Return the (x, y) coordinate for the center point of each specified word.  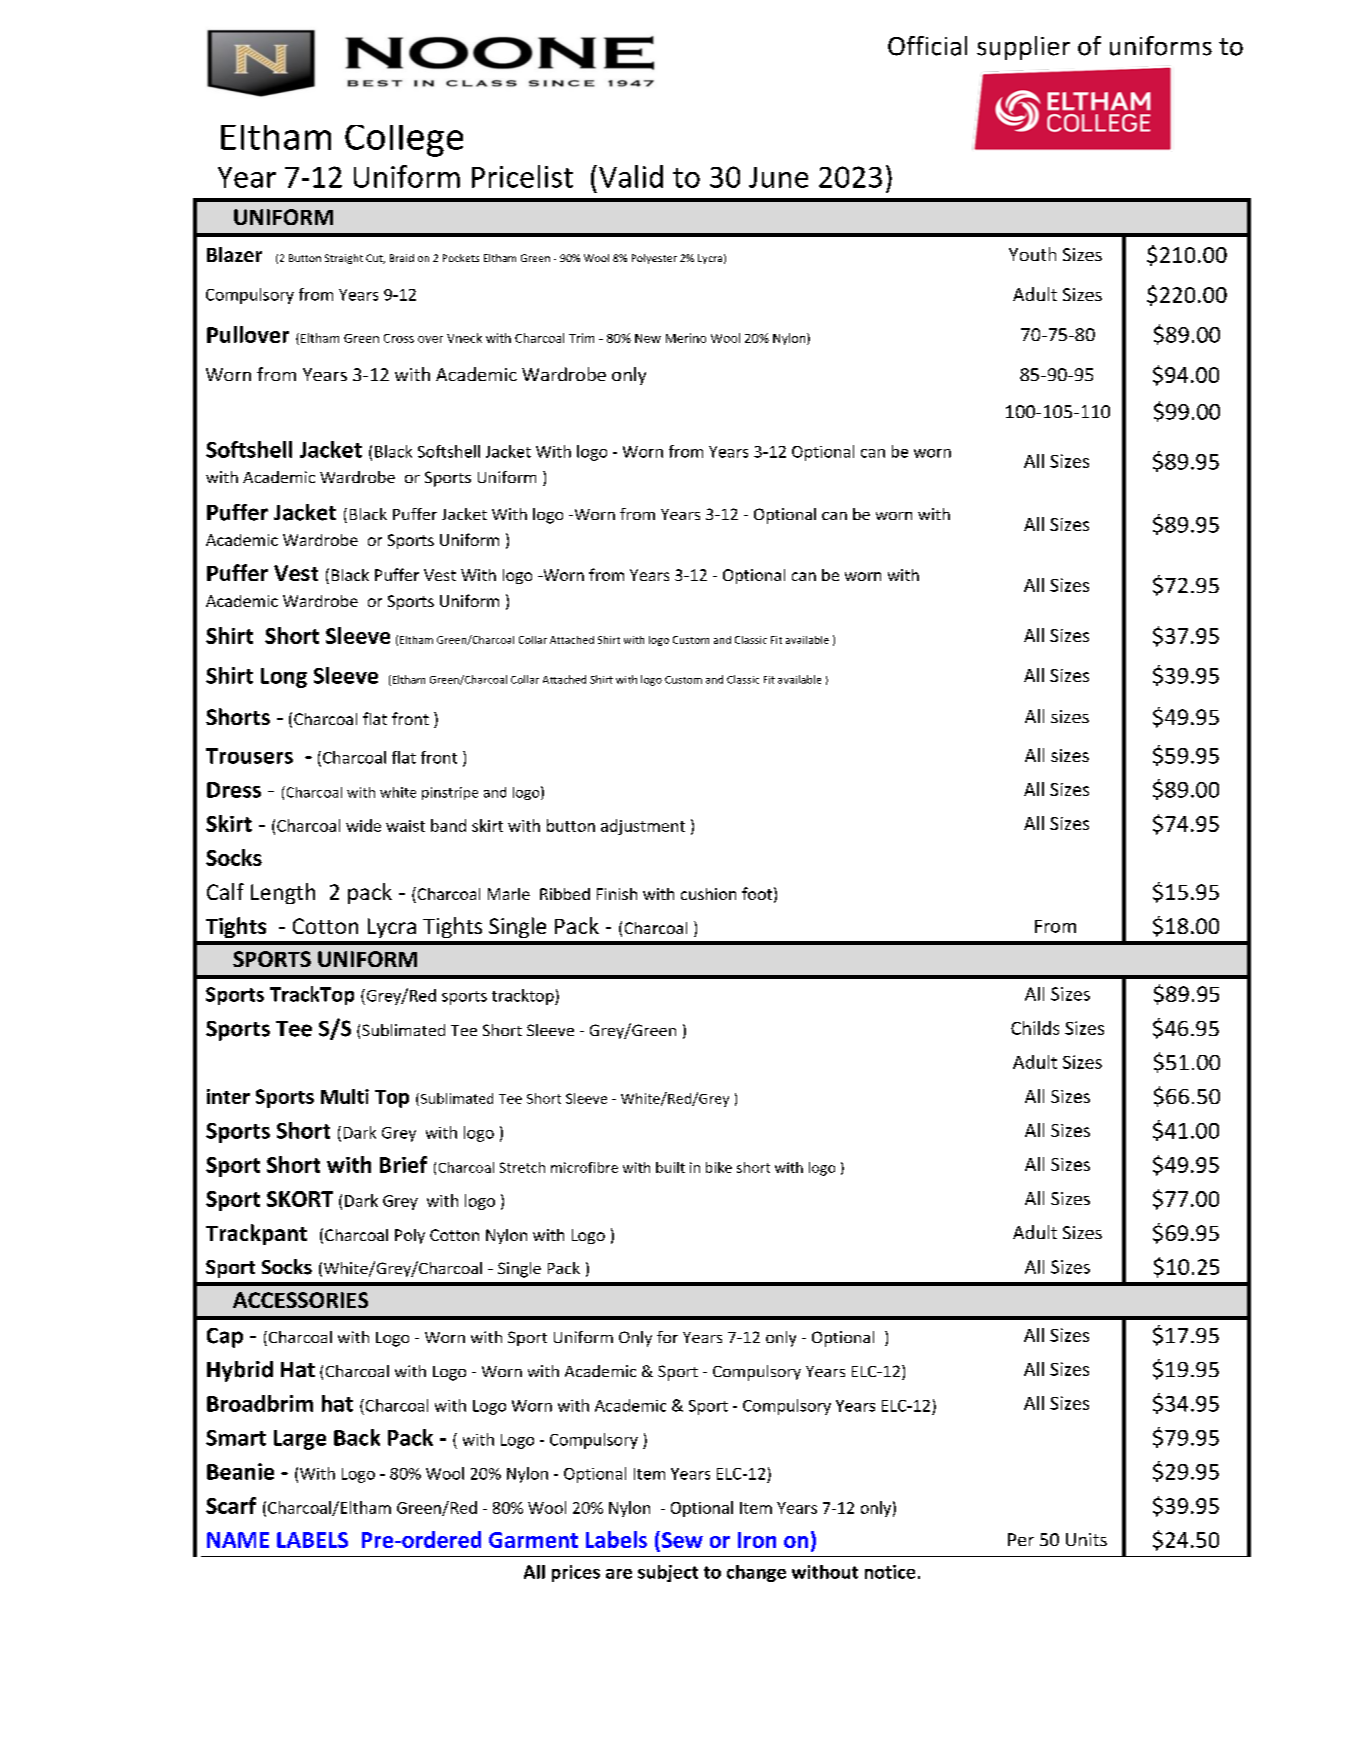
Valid (631, 176)
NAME (238, 1540)
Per (1021, 1539)
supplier (1023, 48)
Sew (681, 1539)
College (404, 141)
